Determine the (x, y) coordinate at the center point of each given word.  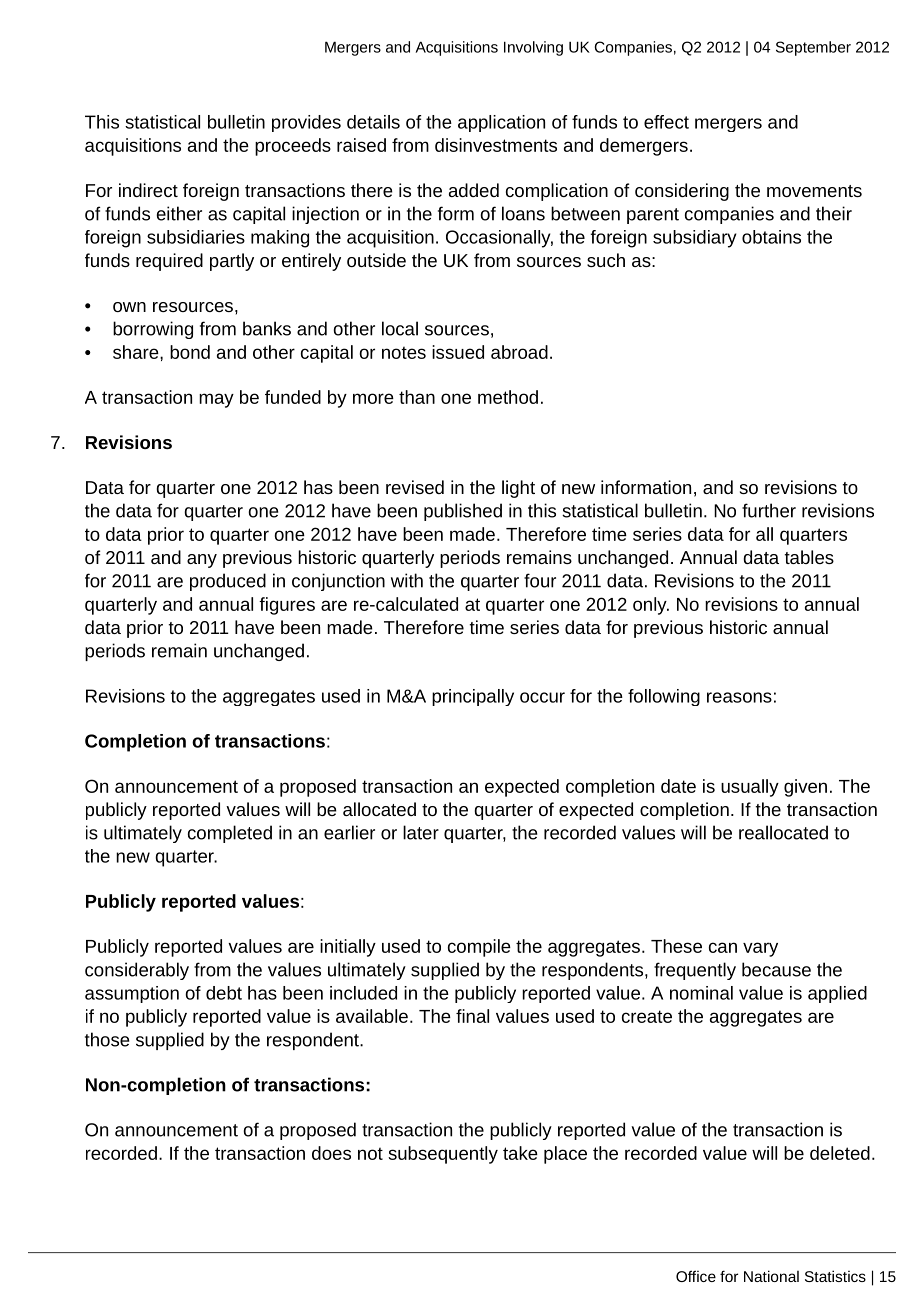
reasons (739, 697)
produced (228, 582)
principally (473, 697)
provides (306, 123)
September (813, 48)
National (771, 1276)
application (501, 123)
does (331, 1153)
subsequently (443, 1155)
